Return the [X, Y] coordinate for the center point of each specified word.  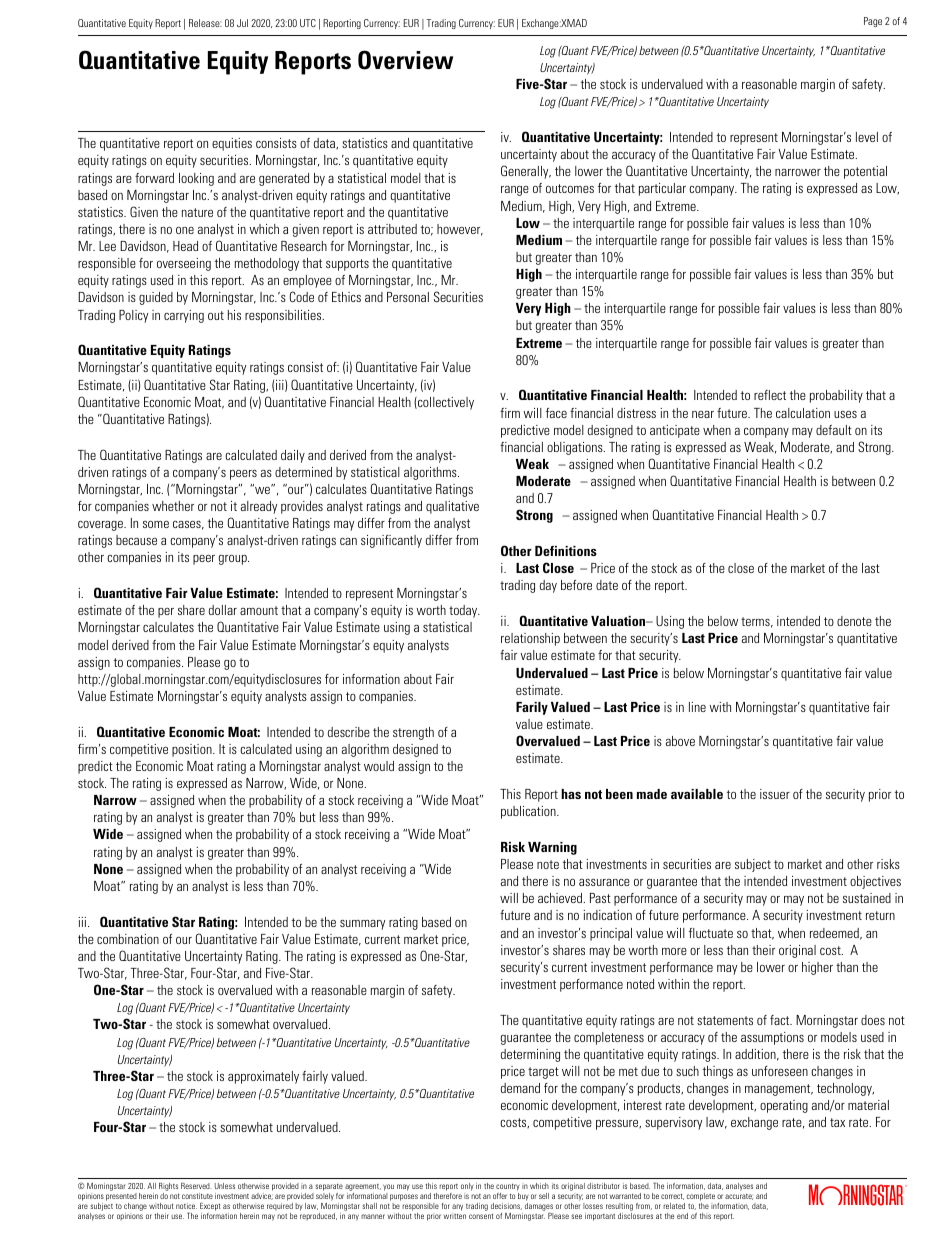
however [460, 230]
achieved [561, 898]
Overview [405, 60]
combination [128, 939]
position [193, 750]
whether [173, 506]
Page [873, 22]
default [834, 430]
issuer [775, 794]
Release [205, 23]
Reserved [196, 1186]
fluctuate [711, 933]
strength [413, 733]
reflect [770, 395]
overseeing [184, 264]
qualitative [452, 507]
